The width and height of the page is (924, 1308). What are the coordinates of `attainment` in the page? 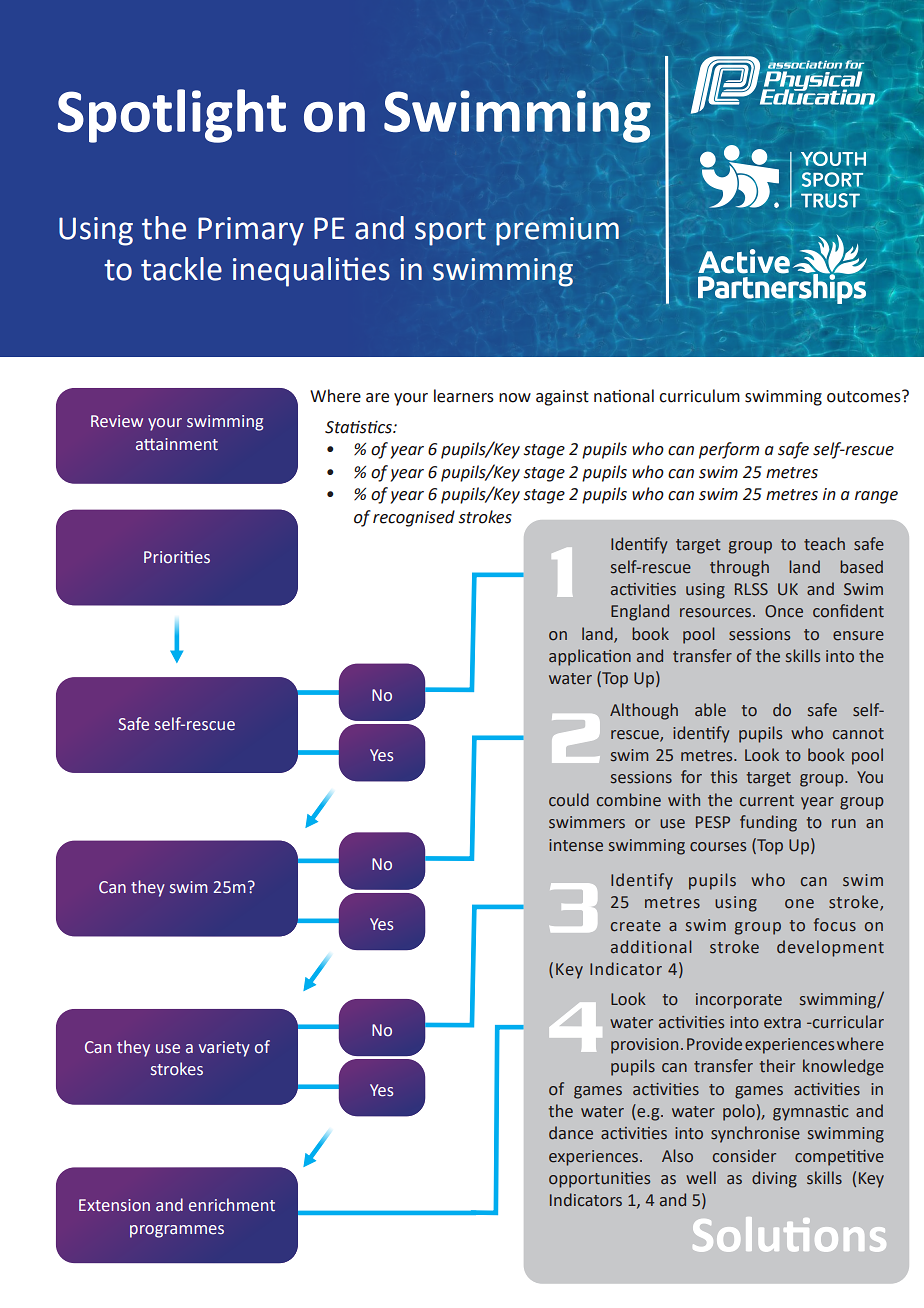 It's located at (177, 444).
